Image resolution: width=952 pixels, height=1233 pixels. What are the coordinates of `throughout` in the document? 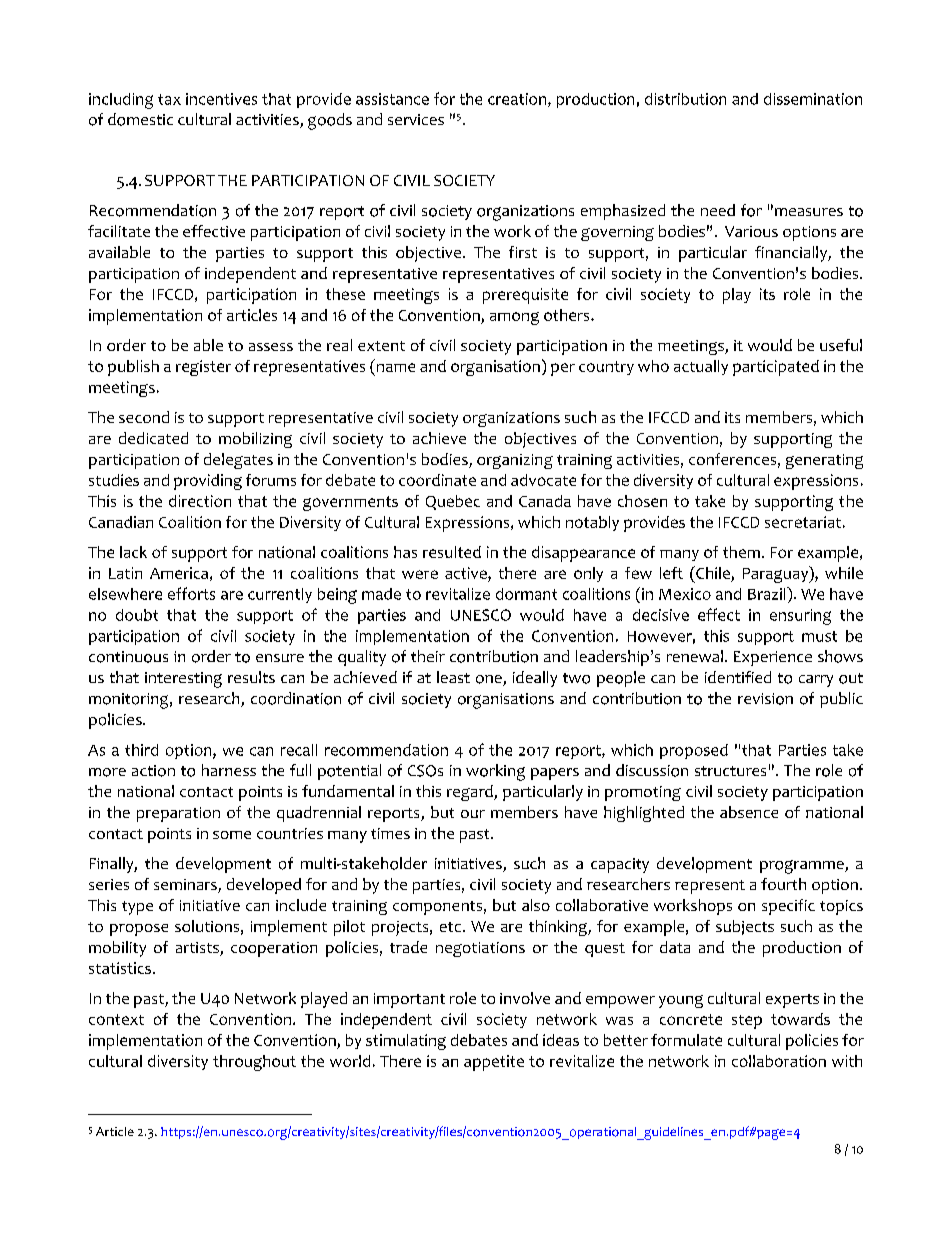 It's located at (254, 1063).
